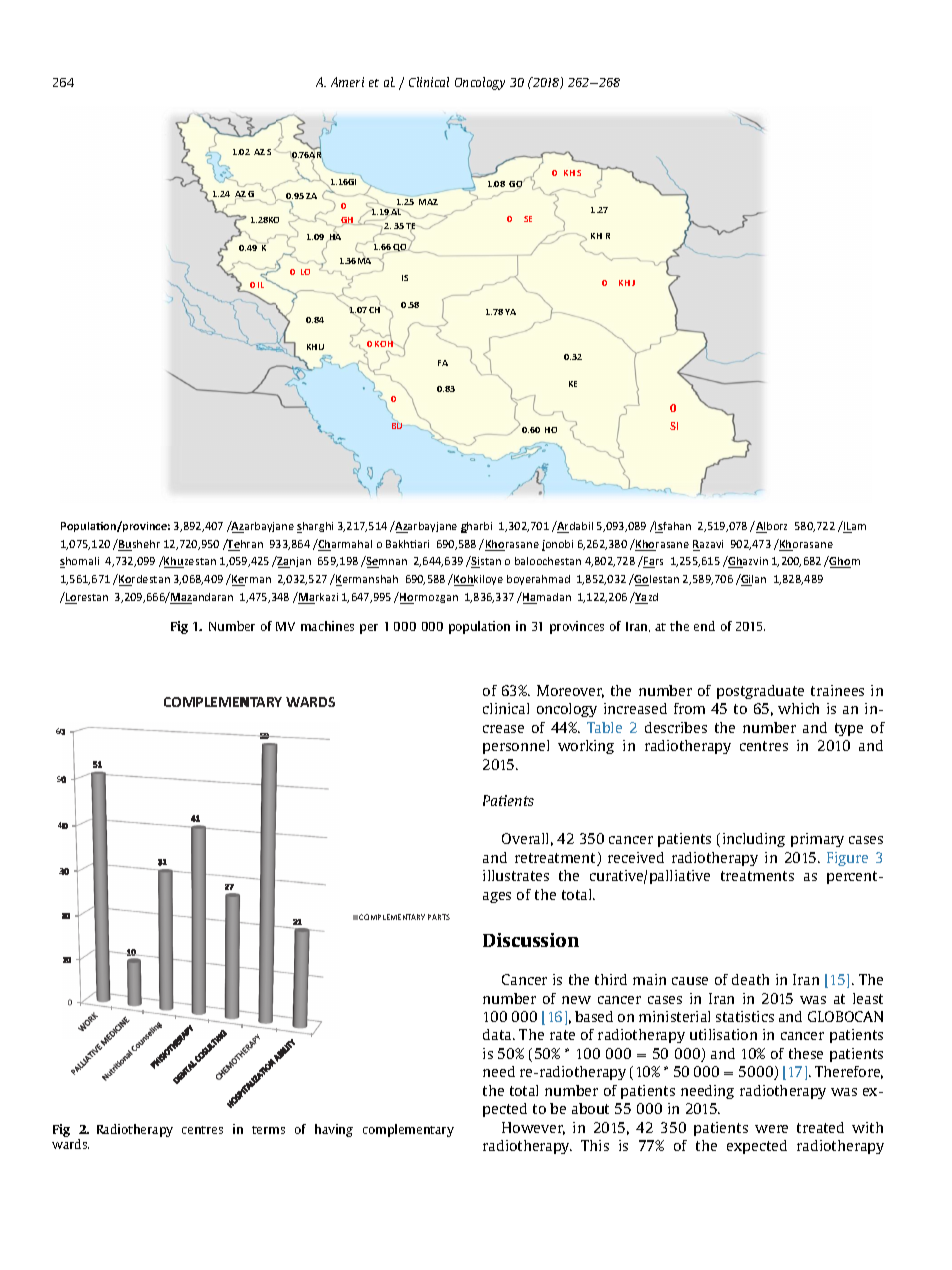  What do you see at coordinates (704, 626) in the screenshot?
I see `end` at bounding box center [704, 626].
